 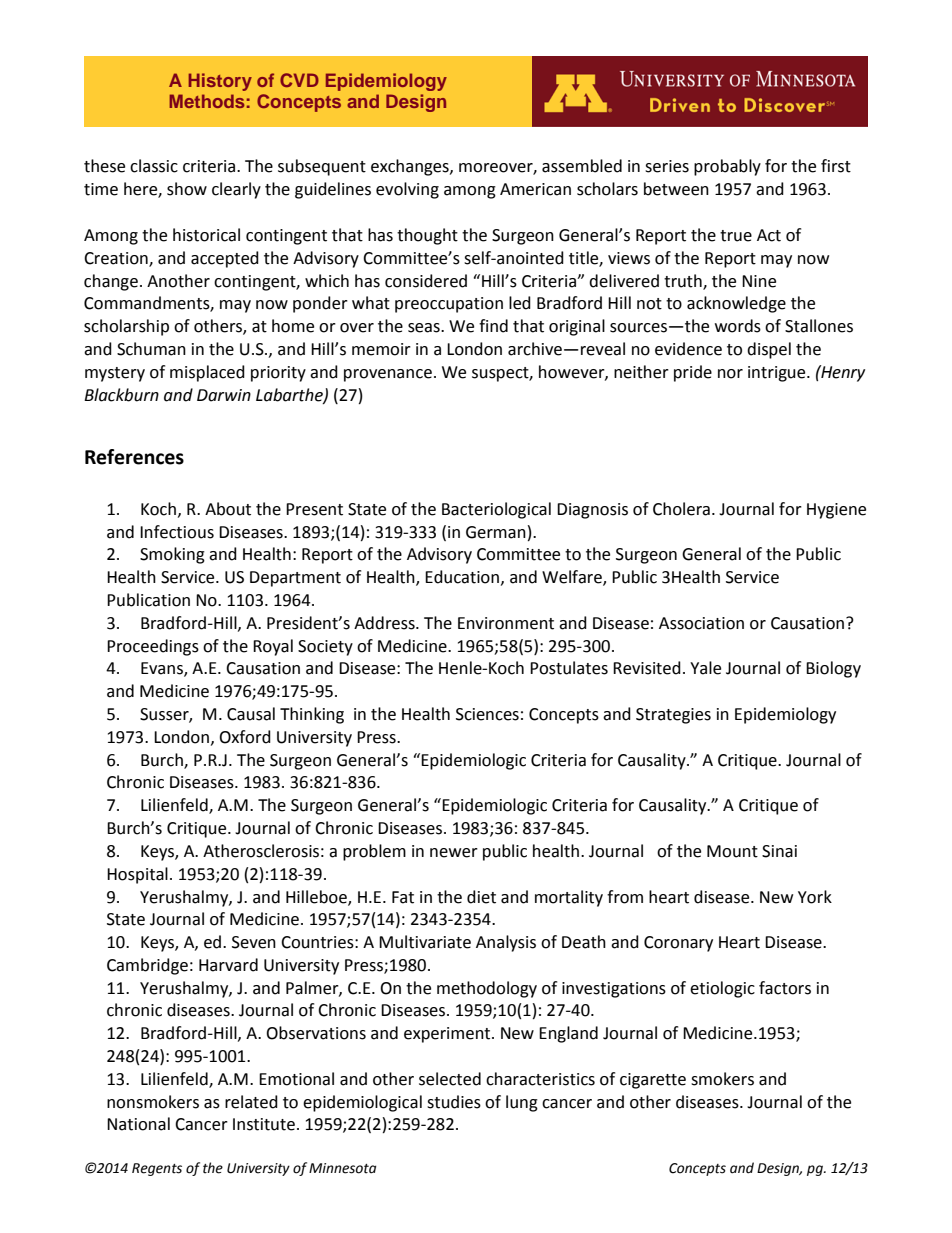 I want to click on Environment, so click(x=506, y=623).
